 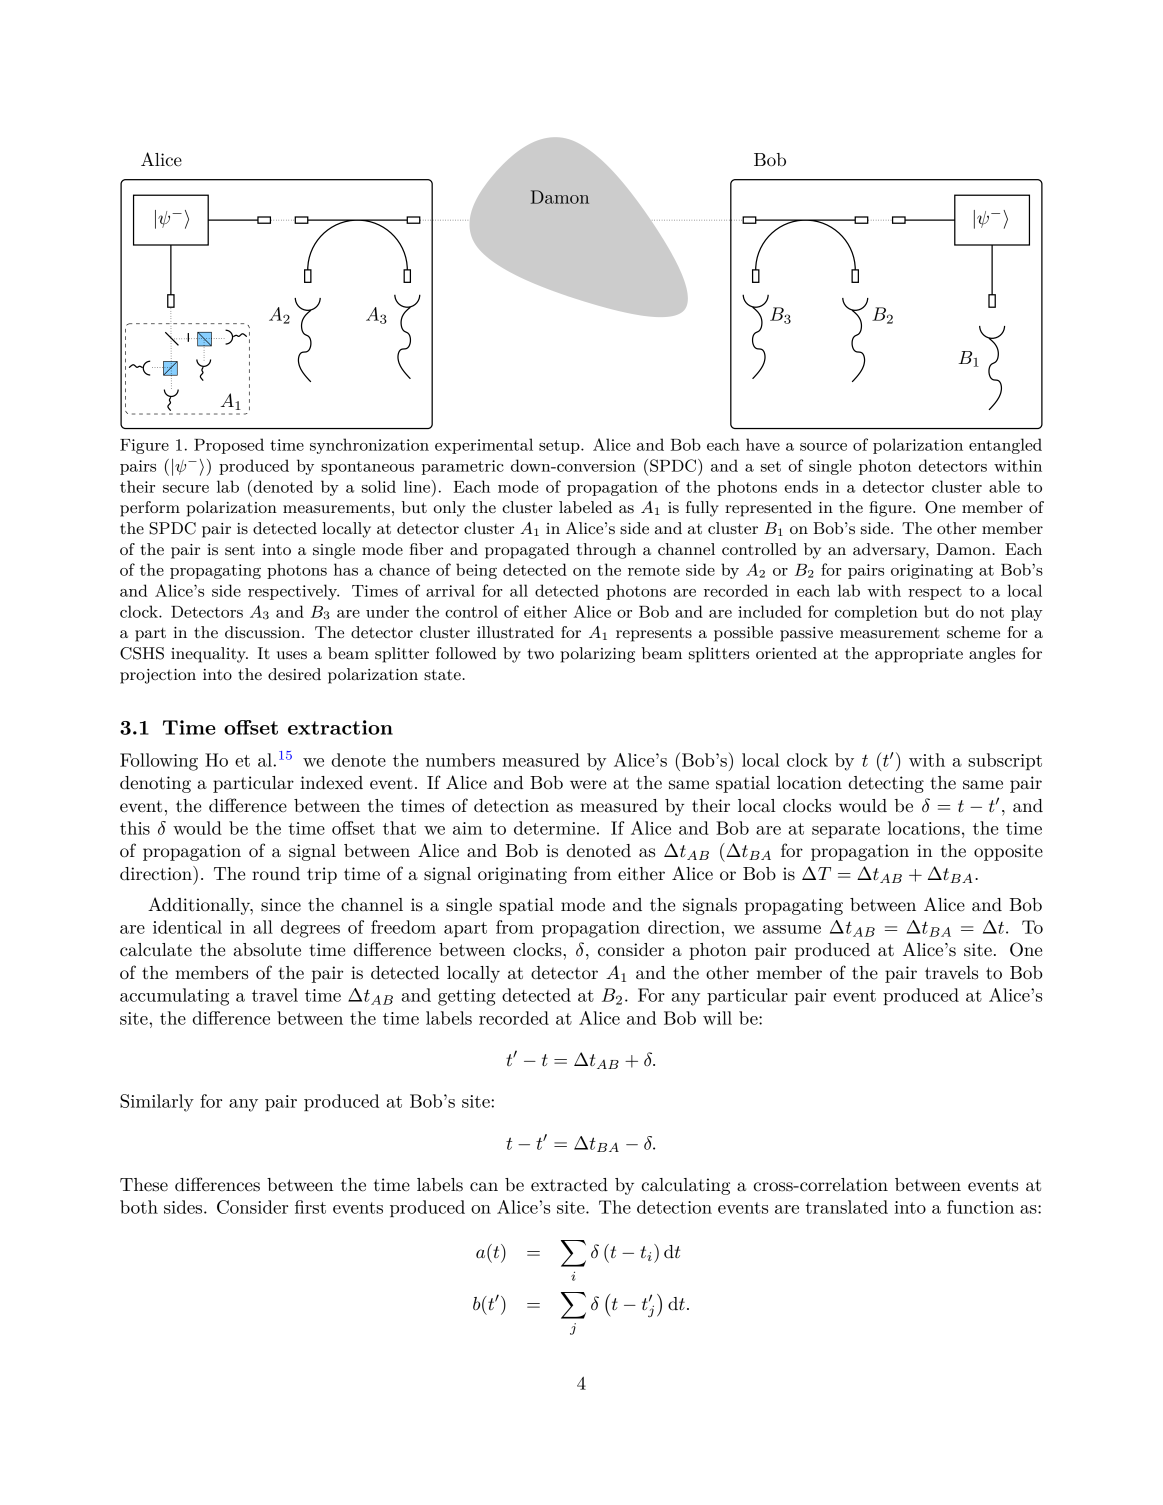 What do you see at coordinates (569, 1185) in the screenshot?
I see `extracted` at bounding box center [569, 1185].
